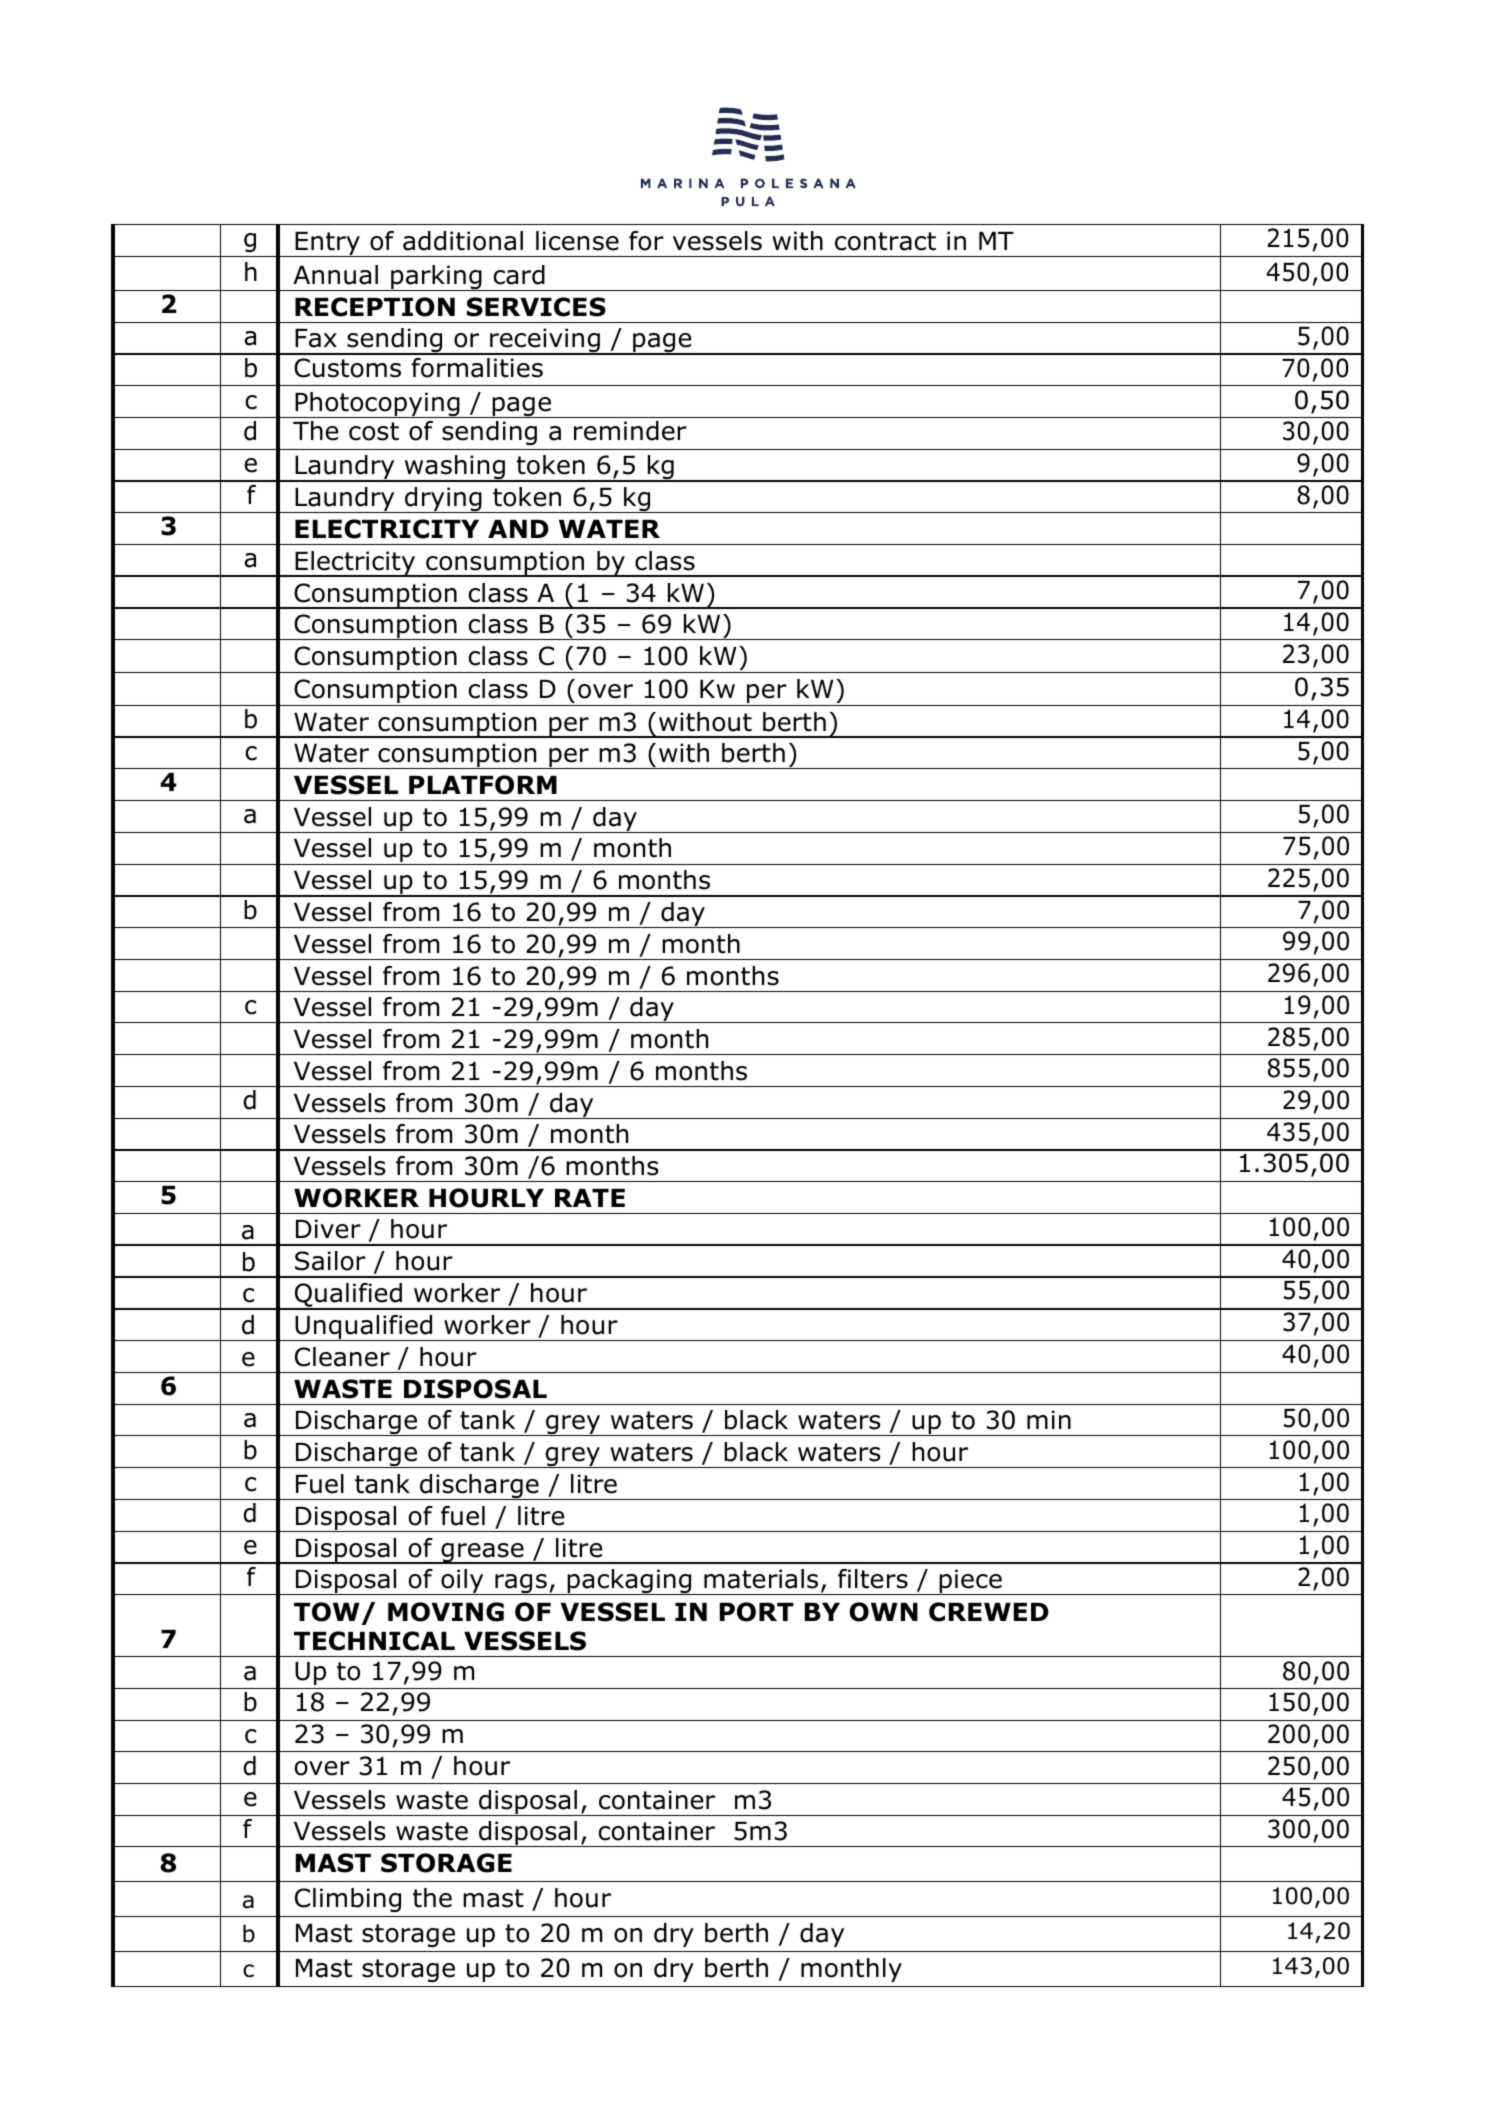  Describe the element at coordinates (590, 1198) in the image. I see `RATE` at that location.
